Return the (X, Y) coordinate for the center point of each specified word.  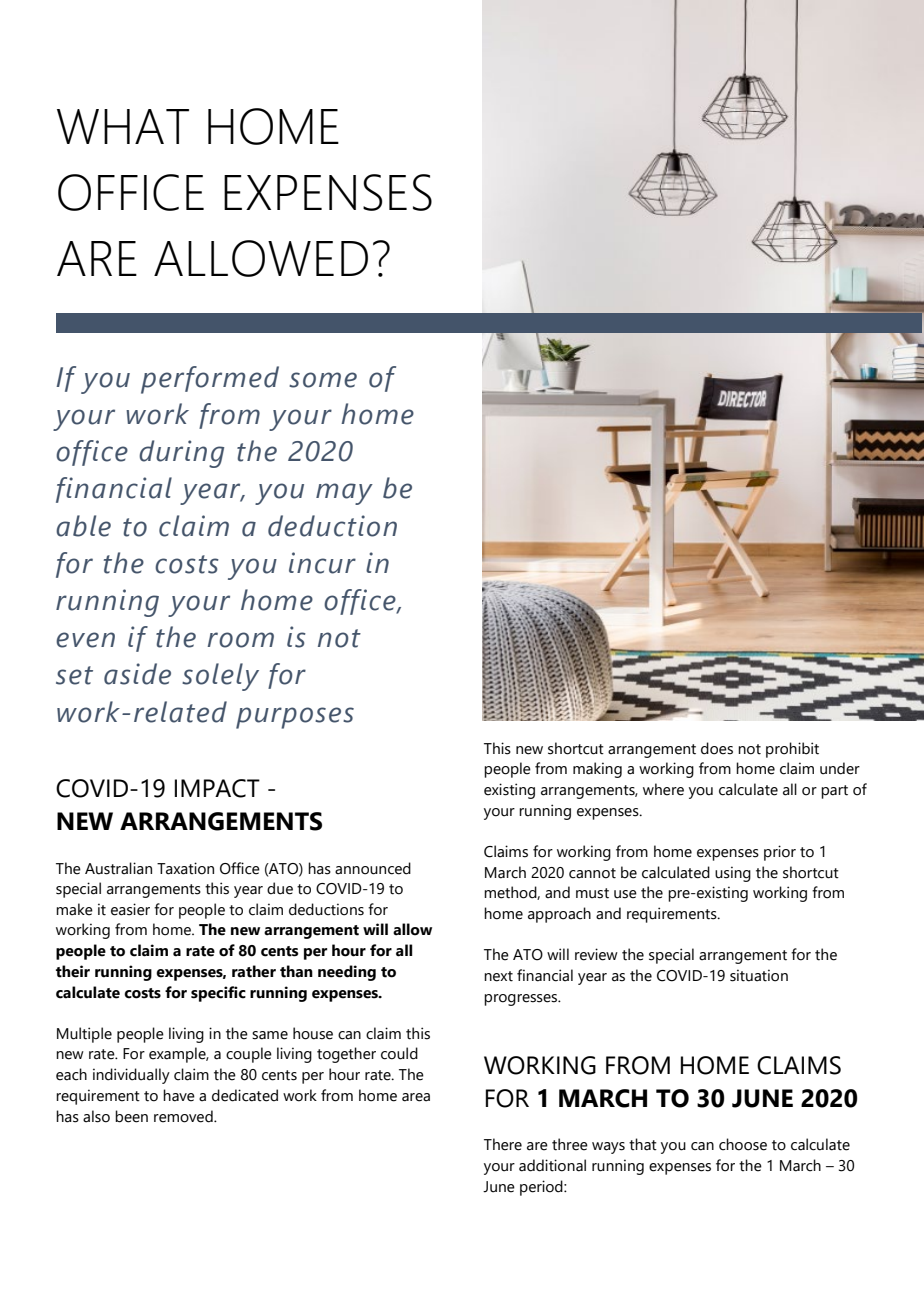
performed (210, 380)
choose (743, 1144)
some (323, 380)
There (503, 1144)
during (181, 454)
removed (184, 1116)
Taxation (185, 868)
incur (322, 563)
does (717, 748)
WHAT (123, 126)
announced (373, 868)
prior (780, 853)
